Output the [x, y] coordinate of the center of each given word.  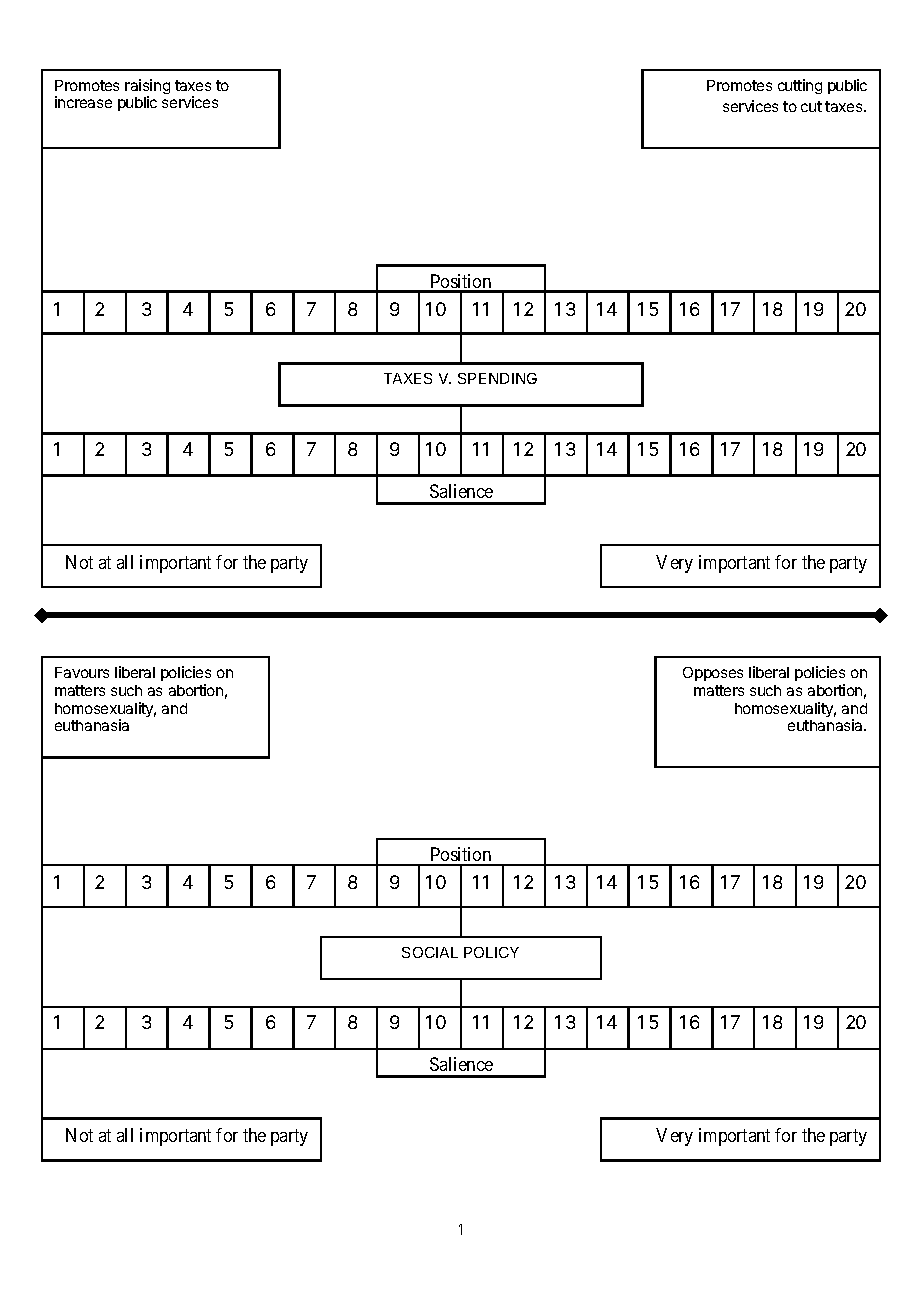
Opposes [713, 674]
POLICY [491, 952]
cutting [800, 86]
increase [83, 102]
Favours [82, 672]
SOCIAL [430, 952]
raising [147, 88]
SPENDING [497, 378]
